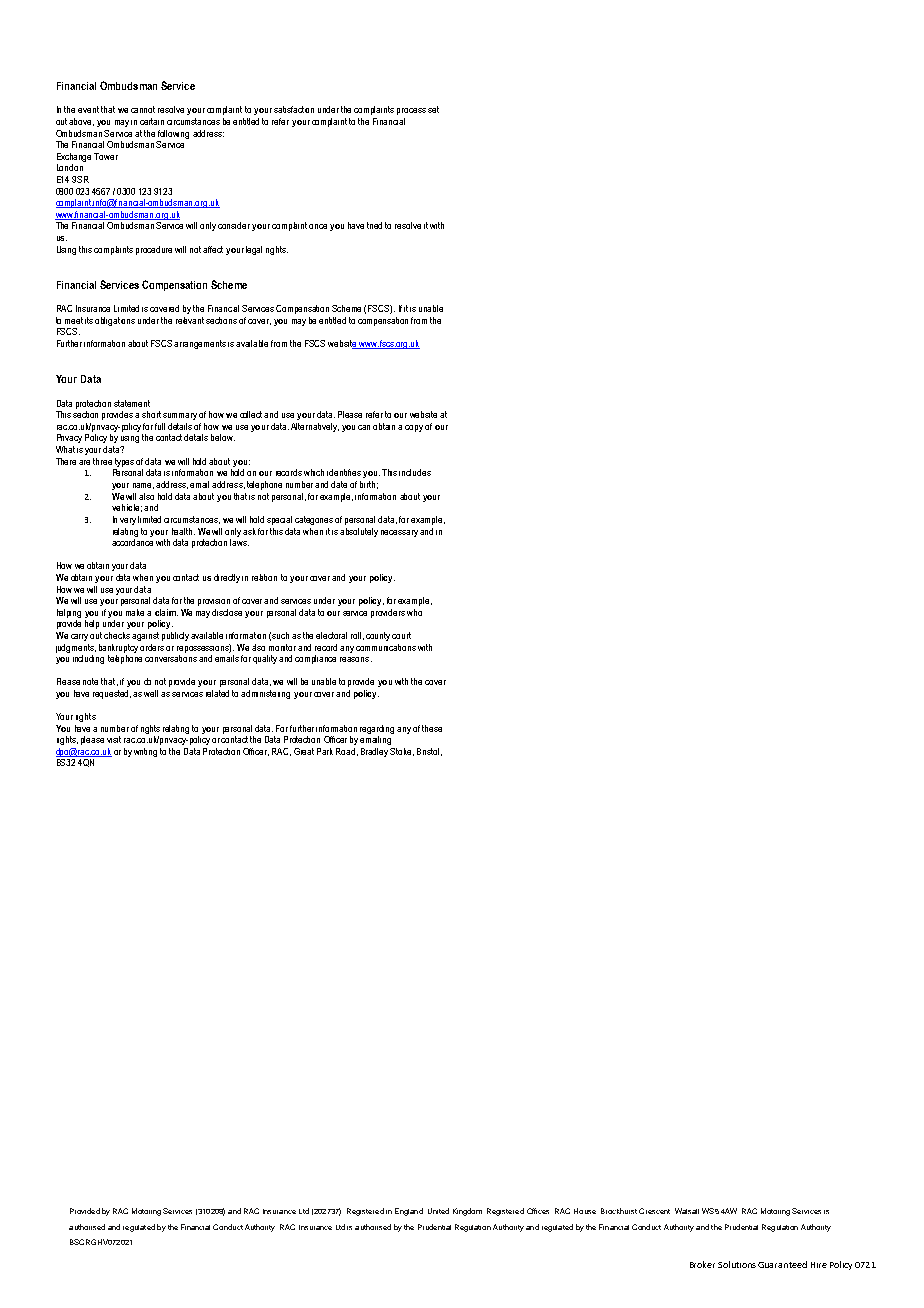  Describe the element at coordinates (411, 111) in the screenshot. I see `process` at that location.
